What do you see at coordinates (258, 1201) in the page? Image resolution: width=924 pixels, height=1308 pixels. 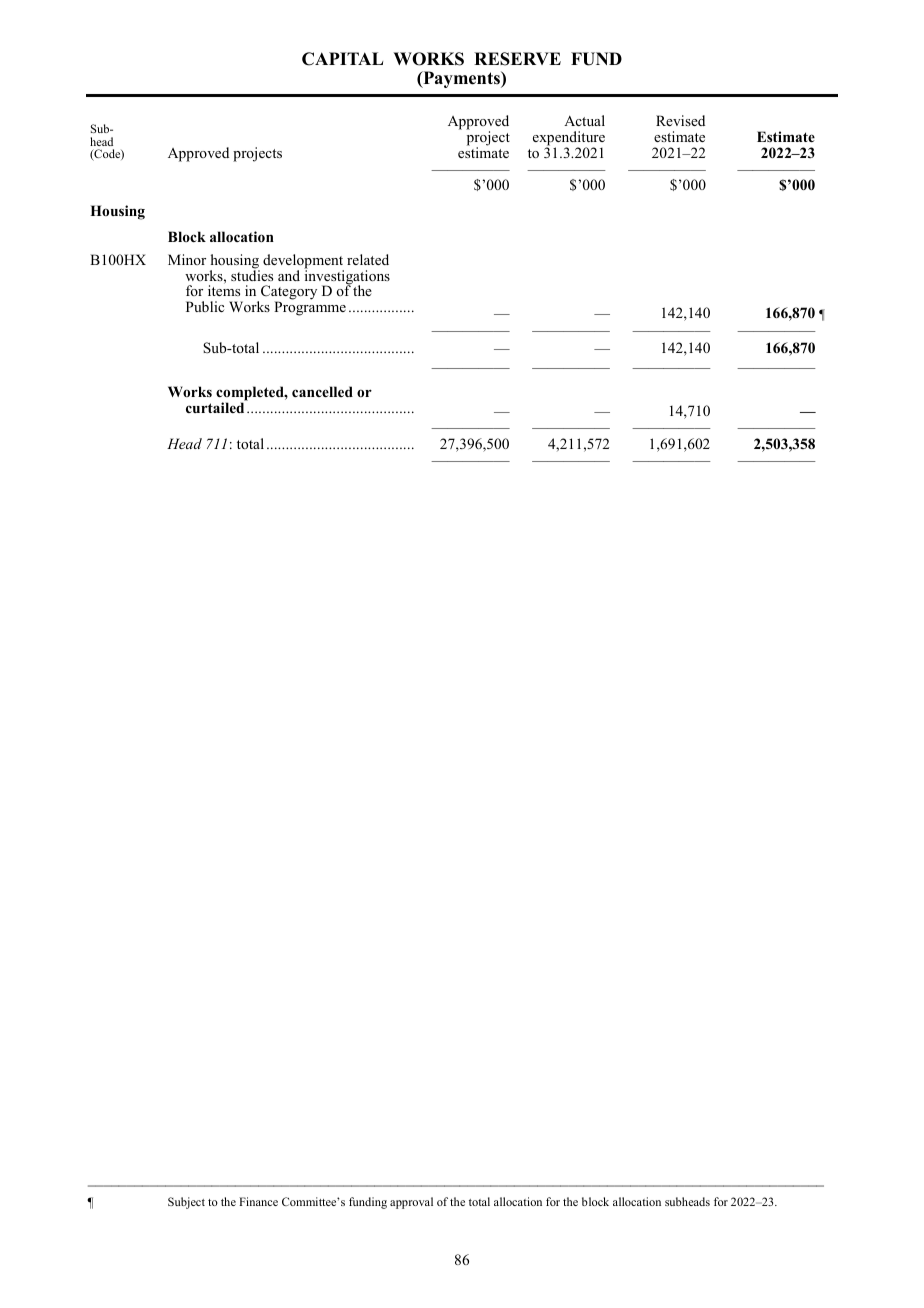 I see `Finance` at bounding box center [258, 1201].
